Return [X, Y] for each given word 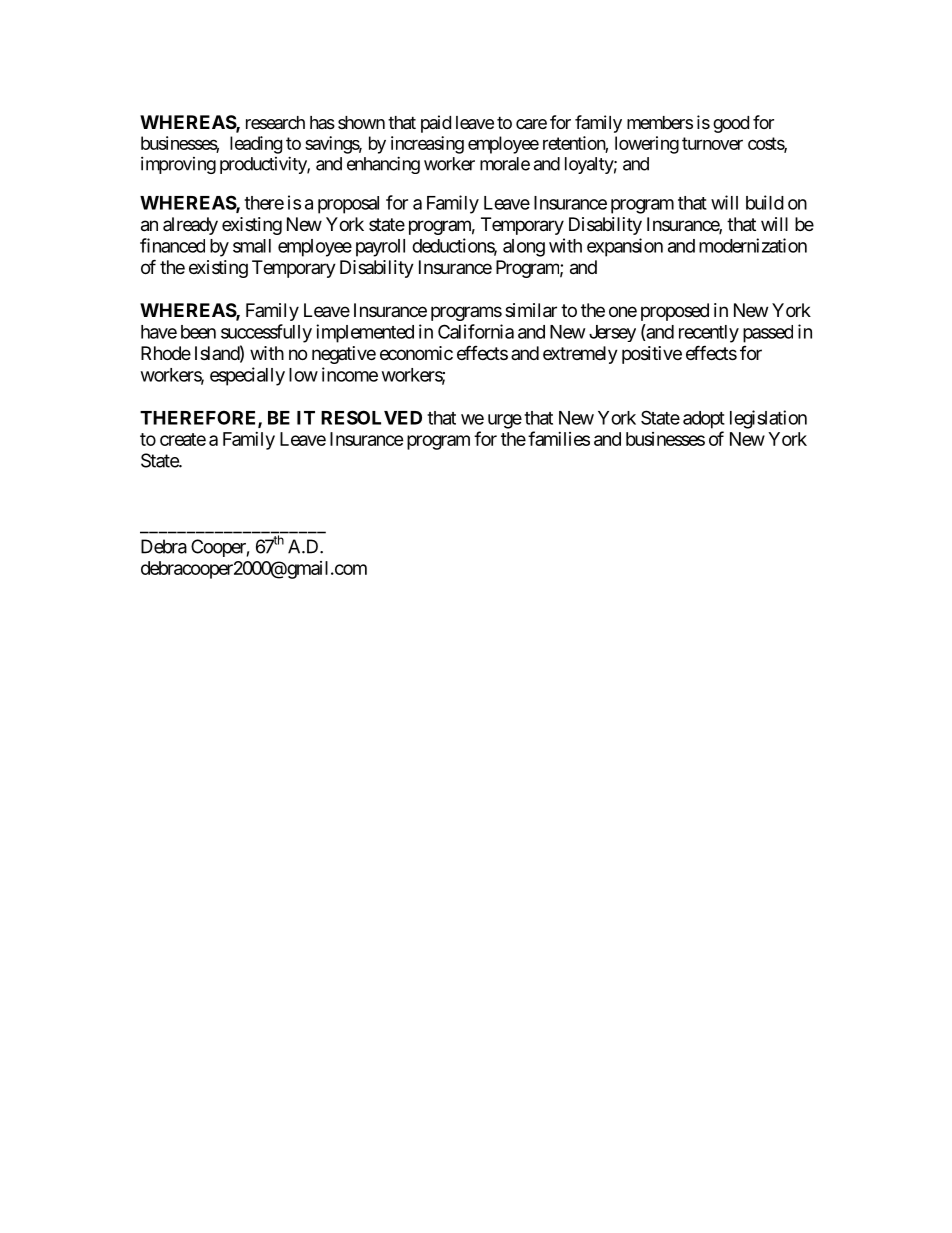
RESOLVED [371, 417]
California [476, 331]
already [190, 226]
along [524, 248]
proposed [675, 312]
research [275, 122]
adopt [704, 420]
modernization [753, 245]
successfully [266, 333]
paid [436, 124]
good [731, 124]
